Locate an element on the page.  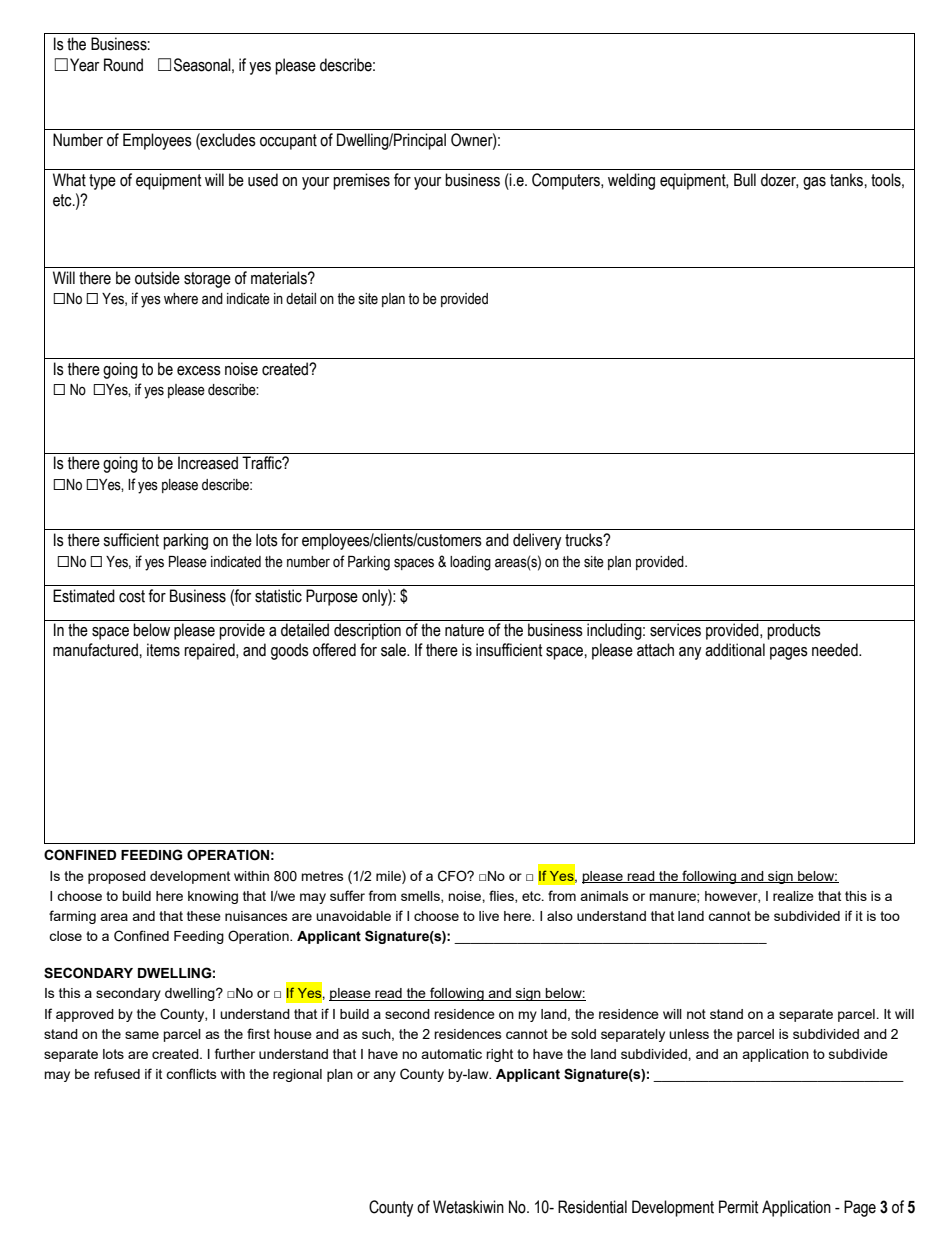
conflicts is located at coordinates (191, 1073).
